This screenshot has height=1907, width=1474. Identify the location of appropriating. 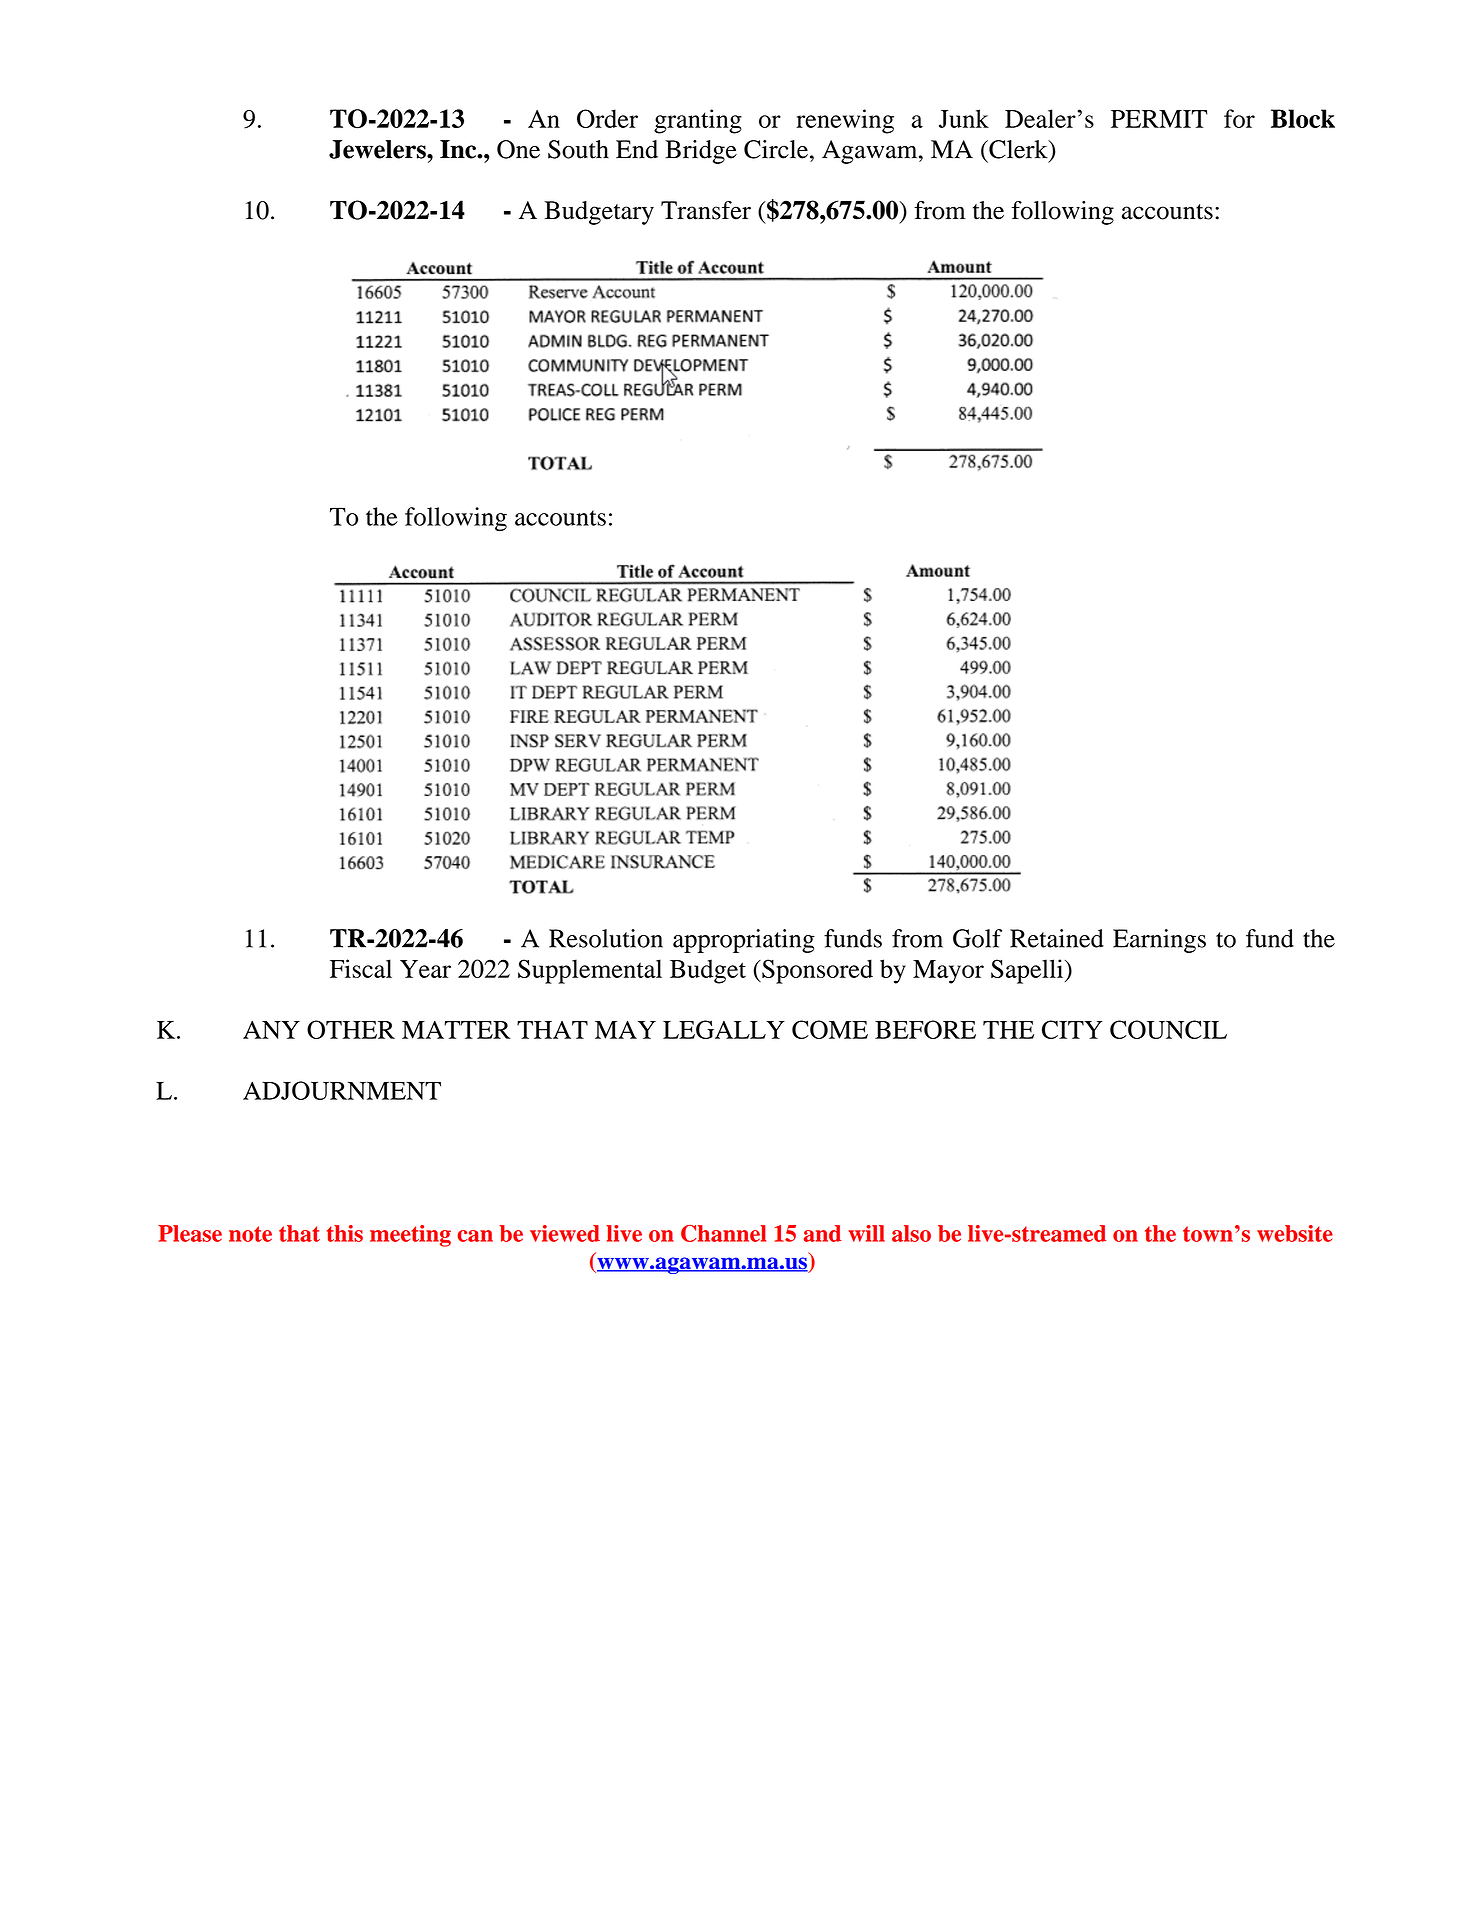
(744, 941).
